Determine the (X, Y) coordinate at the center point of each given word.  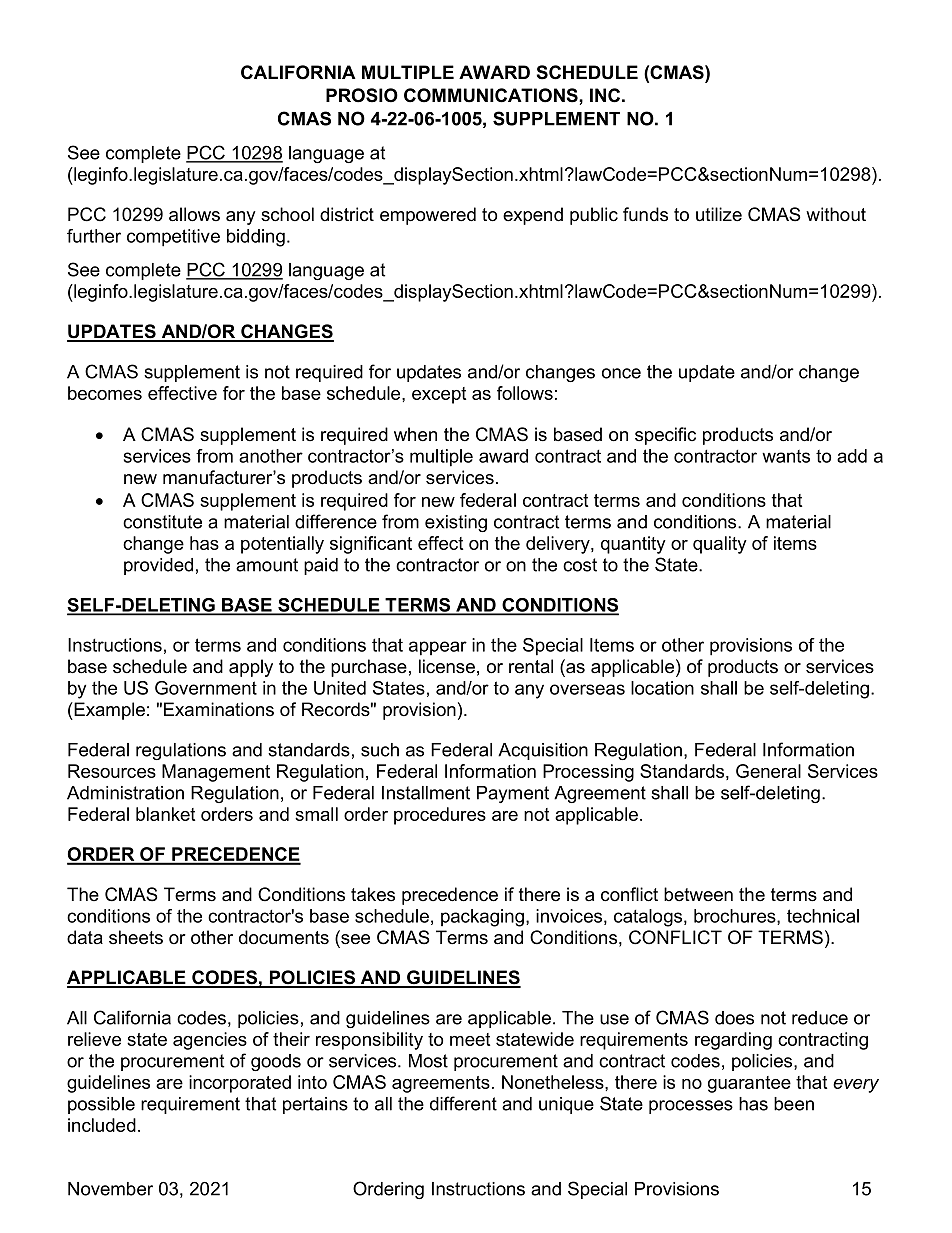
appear (438, 648)
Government (206, 688)
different (463, 1103)
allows (194, 214)
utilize (719, 214)
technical (823, 916)
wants (786, 456)
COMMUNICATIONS (492, 95)
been (794, 1104)
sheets (136, 937)
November (110, 1189)
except (439, 395)
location (662, 688)
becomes (105, 393)
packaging (482, 918)
